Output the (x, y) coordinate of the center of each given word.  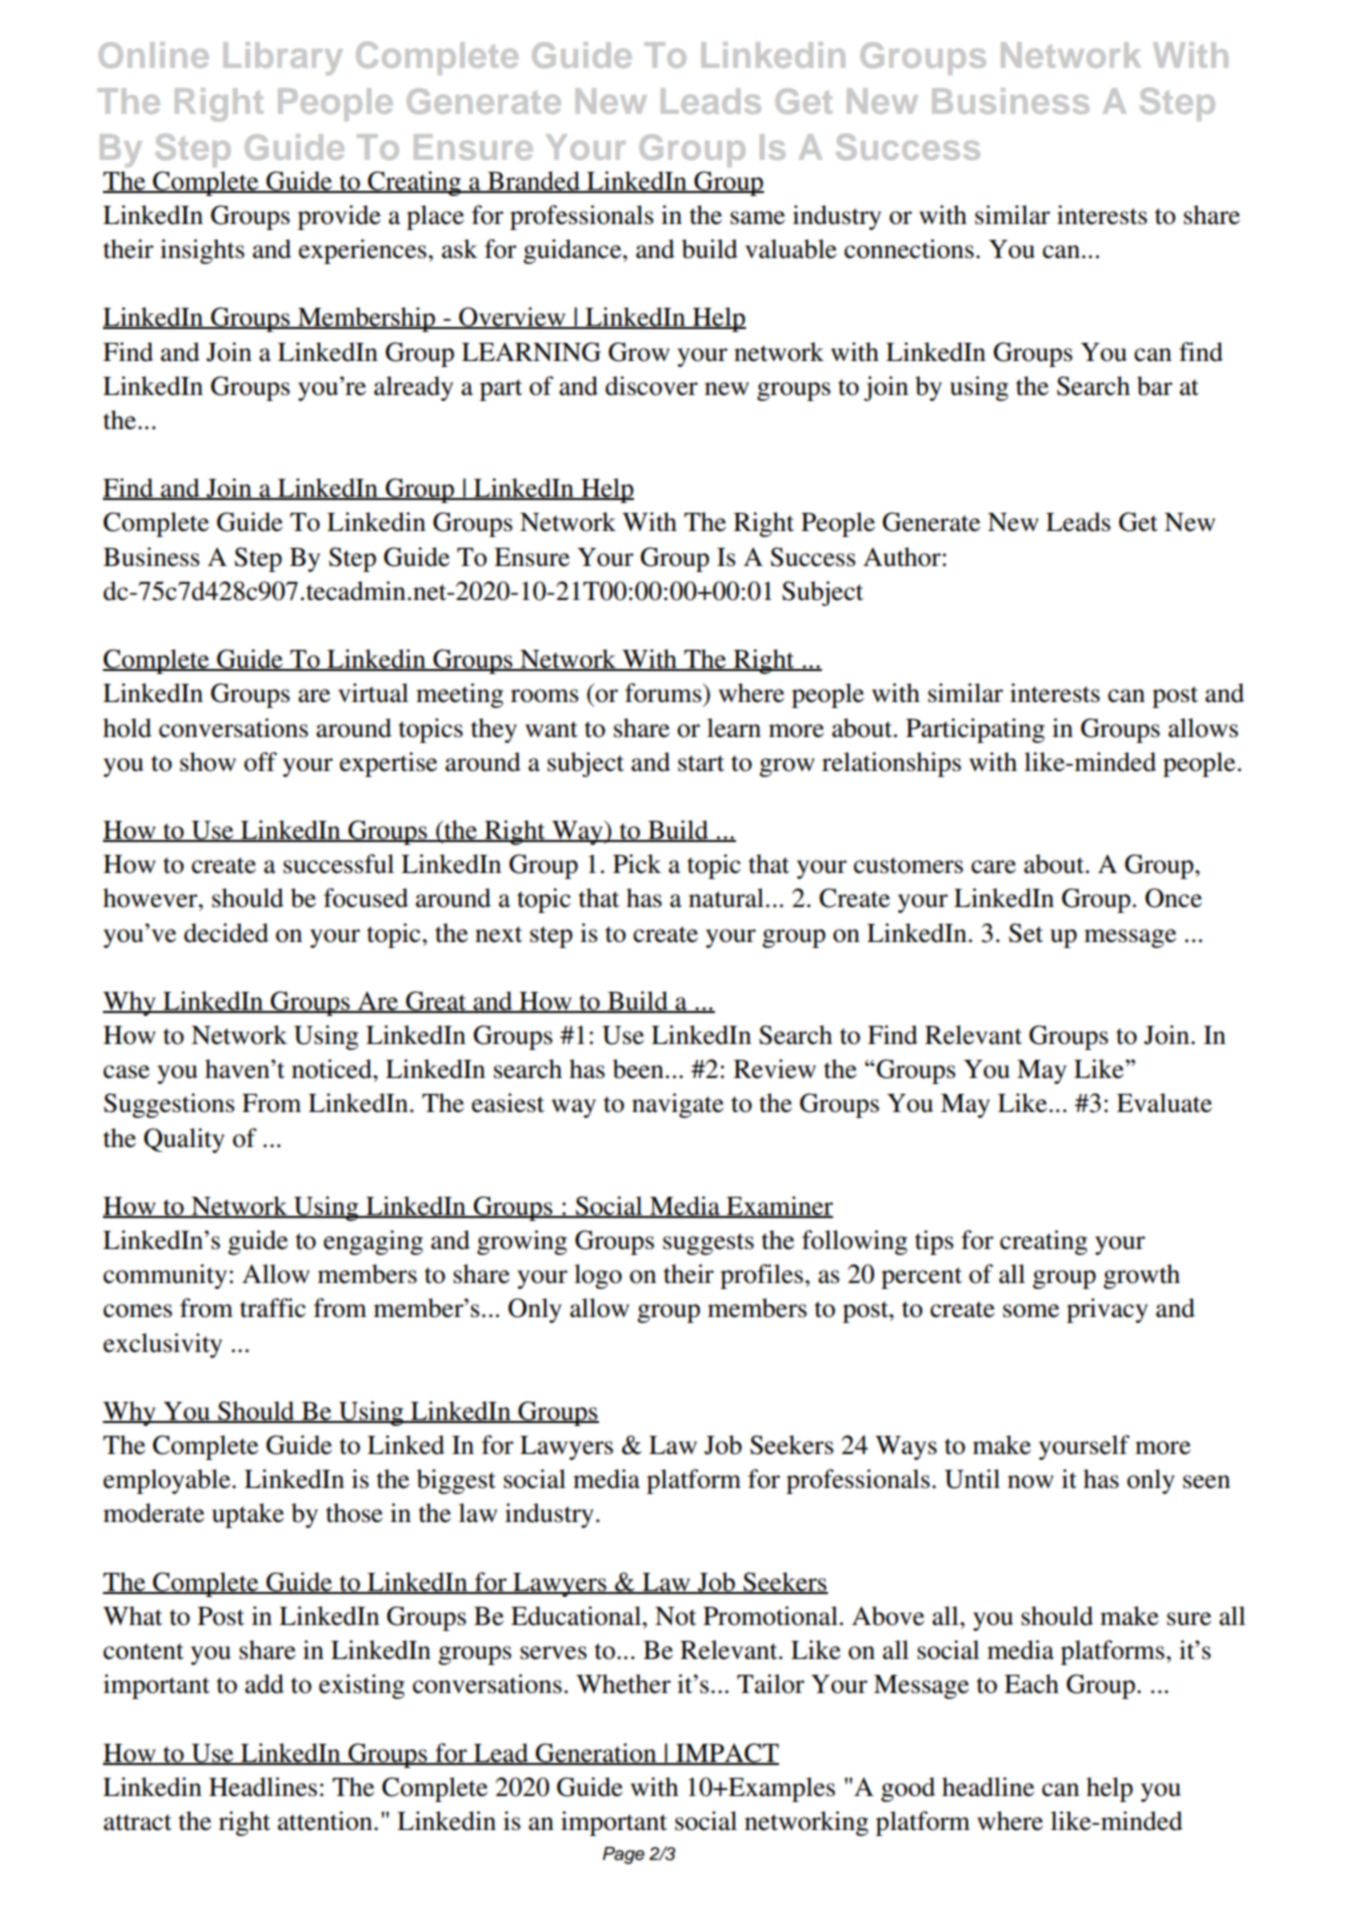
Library (283, 58)
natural (726, 898)
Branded (533, 181)
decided (226, 933)
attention (326, 1821)
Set (1026, 933)
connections (909, 249)
